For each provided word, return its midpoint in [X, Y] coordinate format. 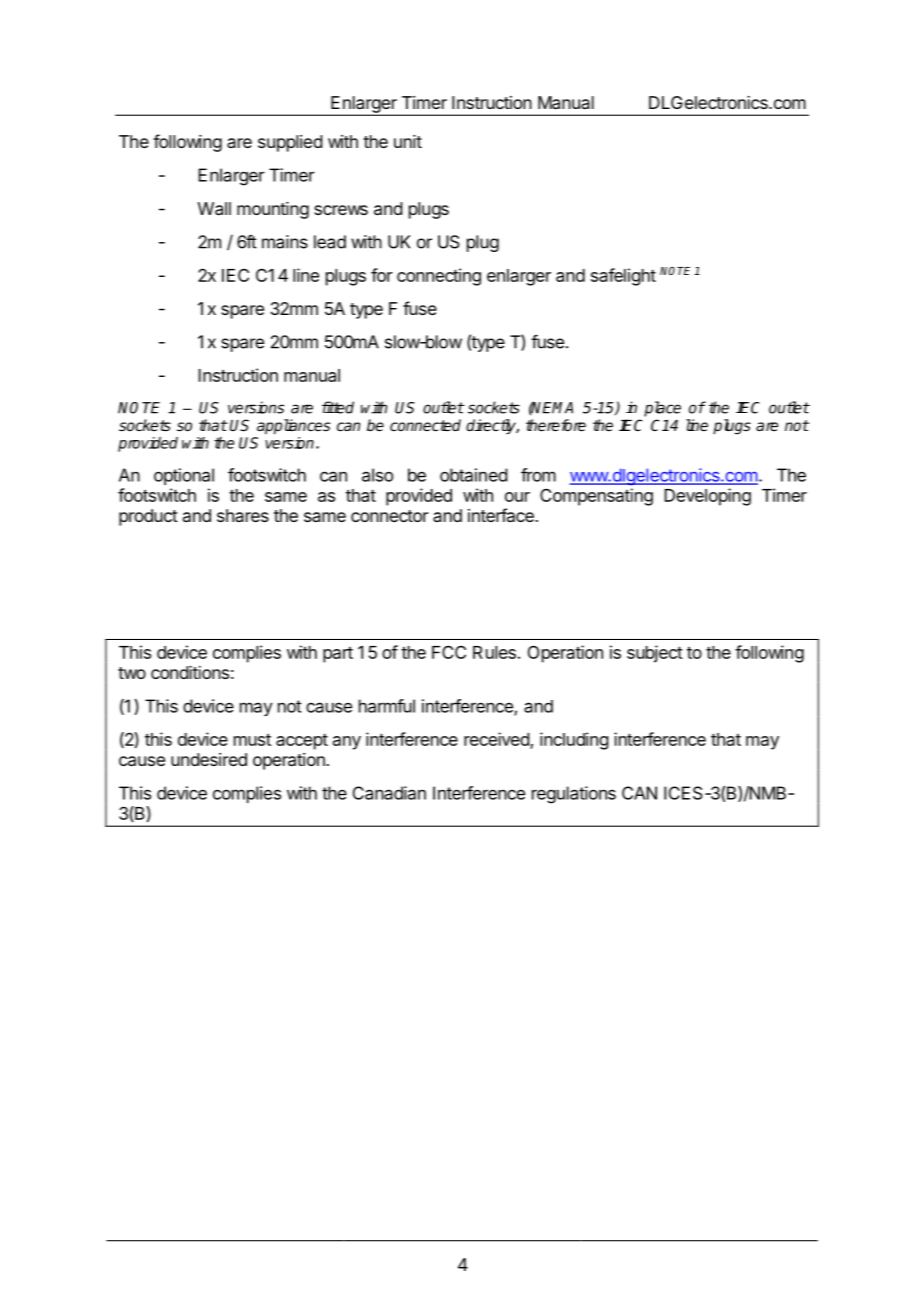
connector [390, 516]
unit [408, 141]
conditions [190, 672]
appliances [293, 426]
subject [655, 654]
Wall [214, 208]
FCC [449, 652]
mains [285, 242]
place [662, 409]
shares [243, 515]
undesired [209, 759]
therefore [556, 425]
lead [330, 242]
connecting [439, 277]
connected [425, 425]
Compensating [596, 497]
